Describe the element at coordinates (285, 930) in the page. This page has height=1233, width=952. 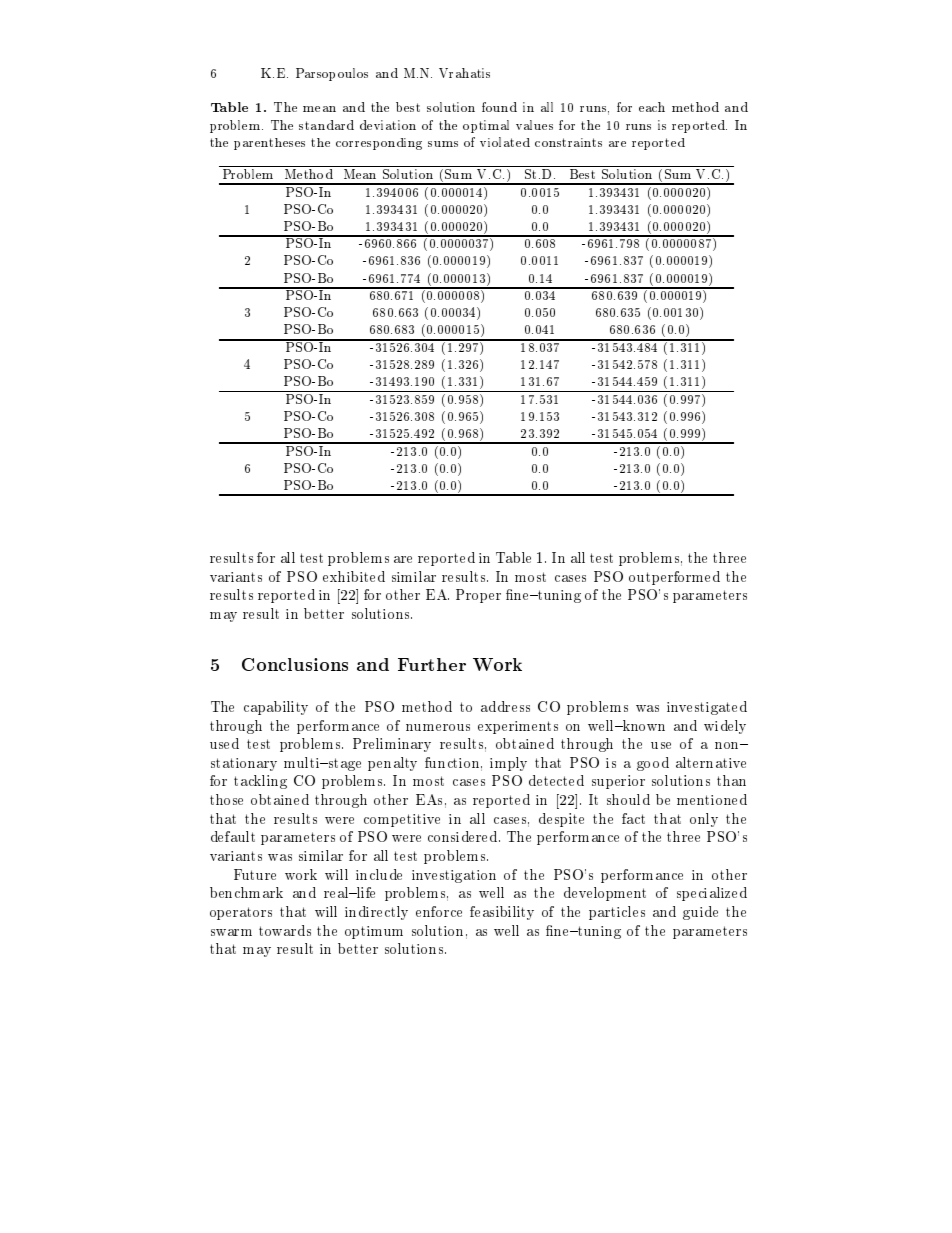
I see `towards` at that location.
